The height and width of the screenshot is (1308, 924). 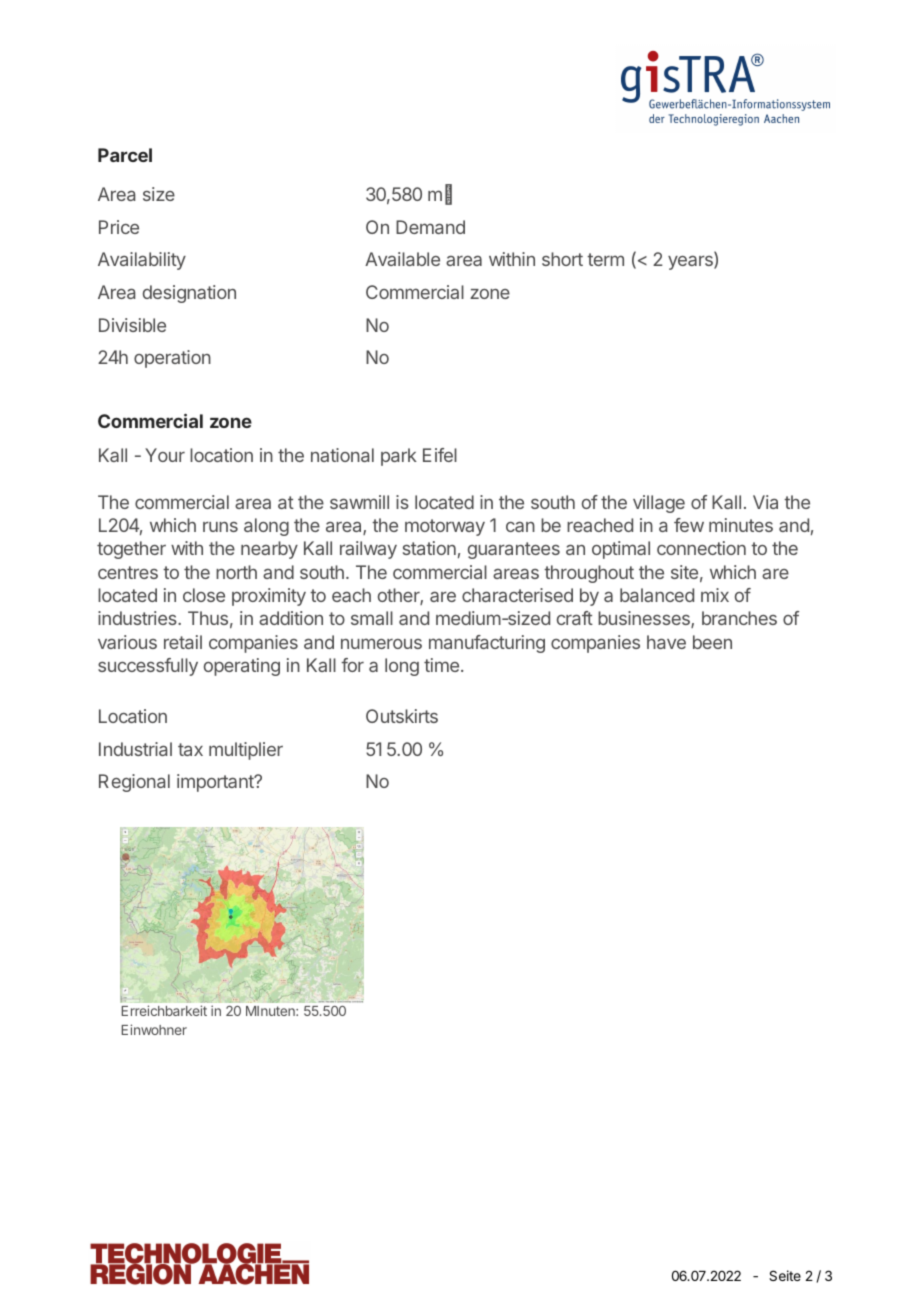 I want to click on Parcel, so click(x=125, y=155).
